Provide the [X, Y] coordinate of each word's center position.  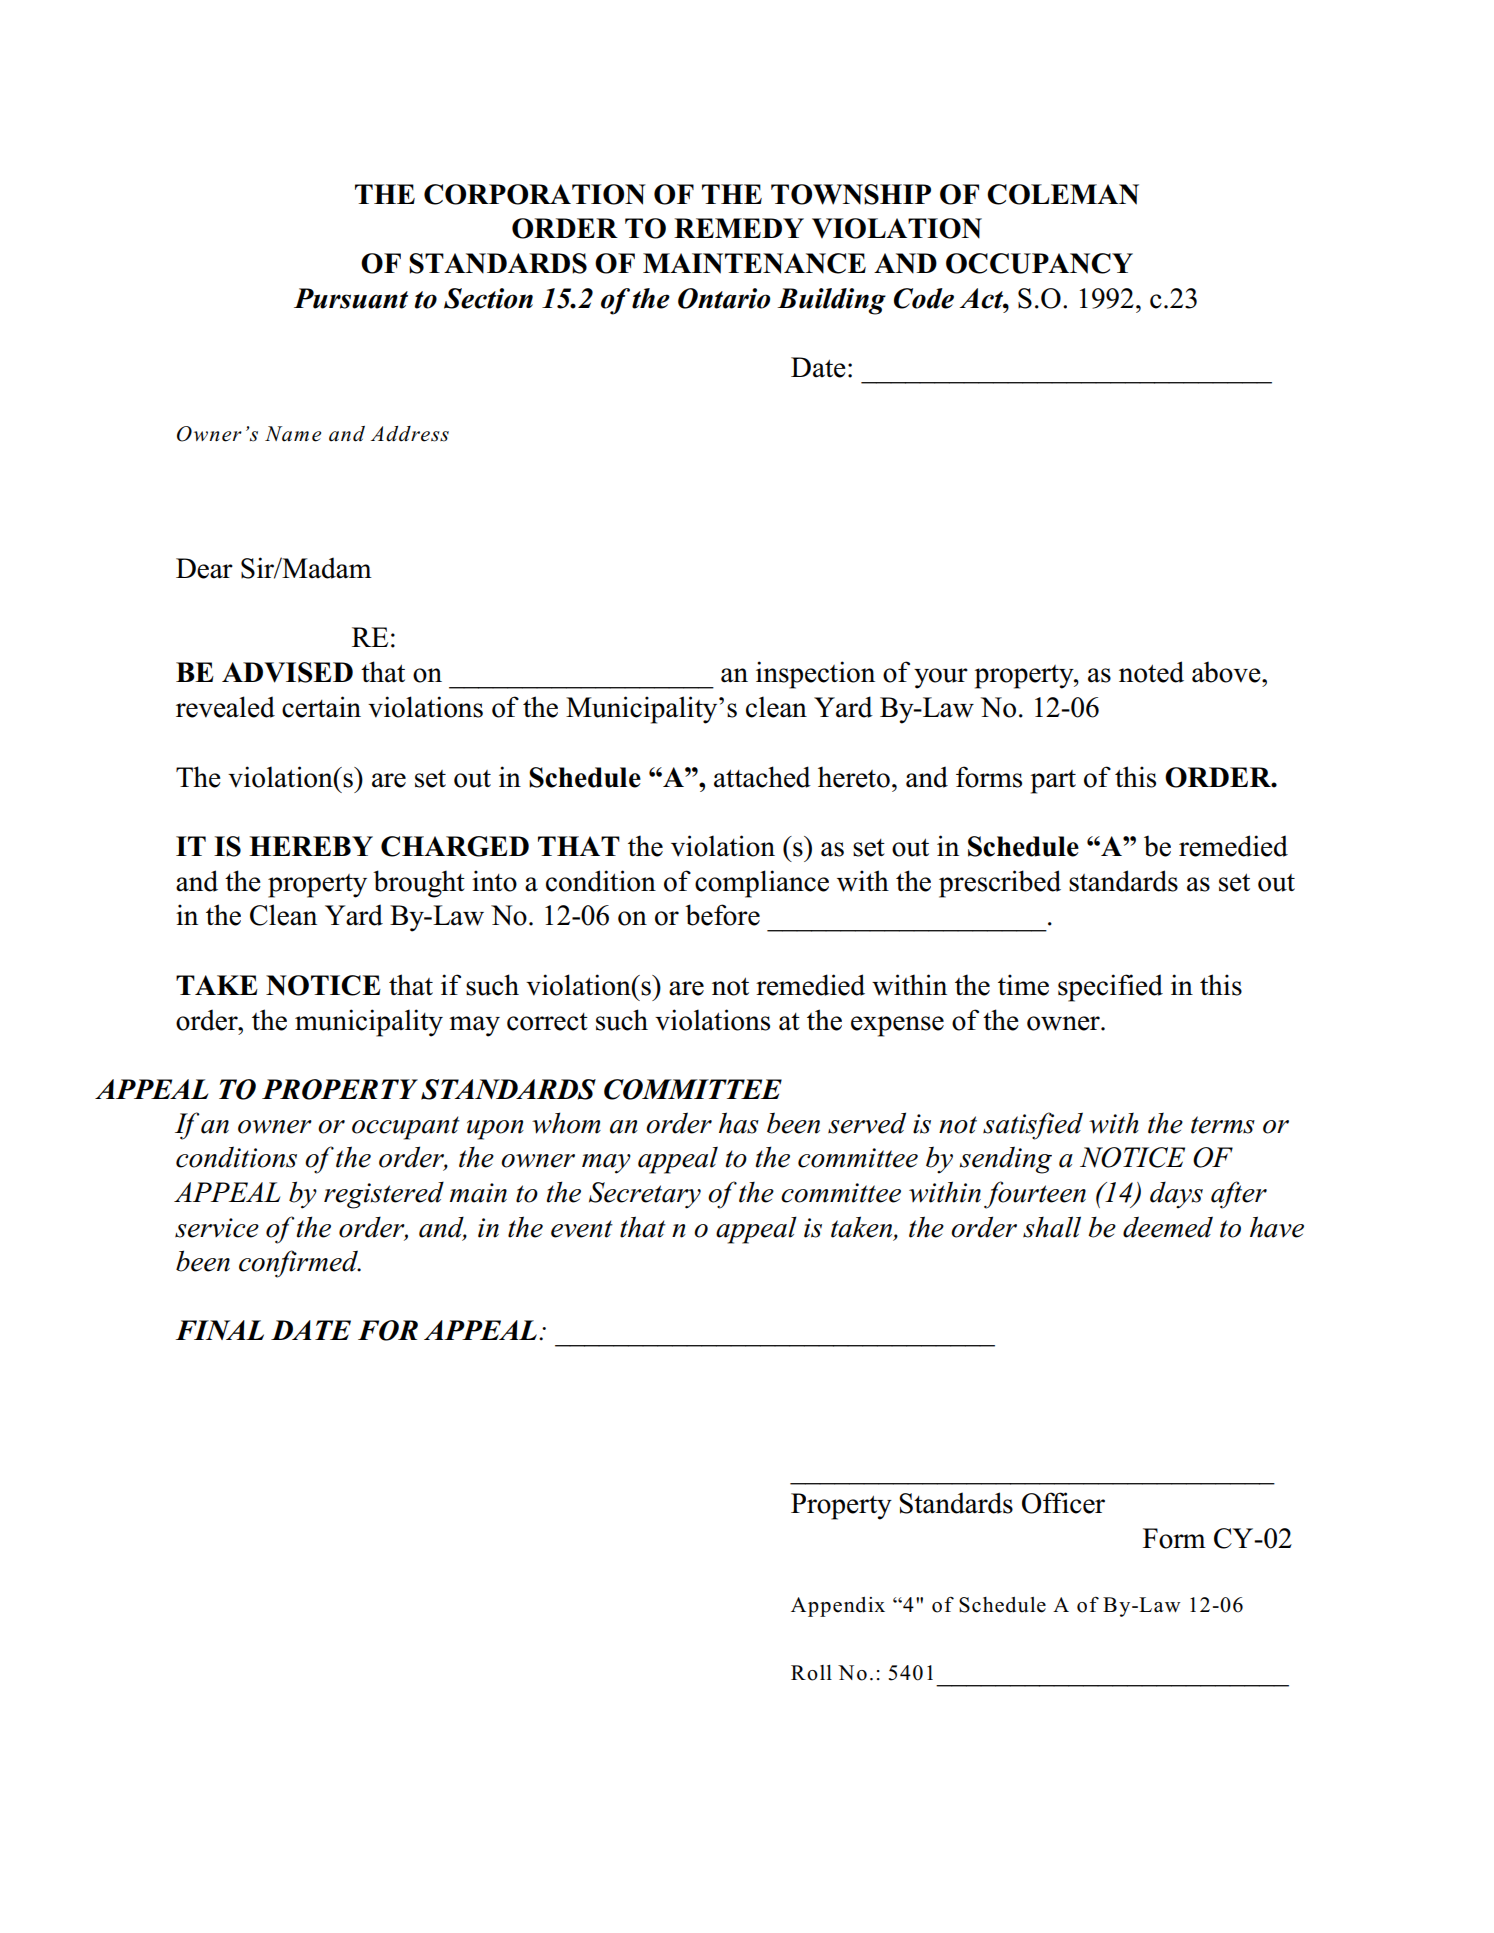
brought [419, 884]
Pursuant [351, 298]
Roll [811, 1673]
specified [1110, 988]
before [722, 915]
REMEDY [739, 228]
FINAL [220, 1330]
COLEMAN [1063, 194]
